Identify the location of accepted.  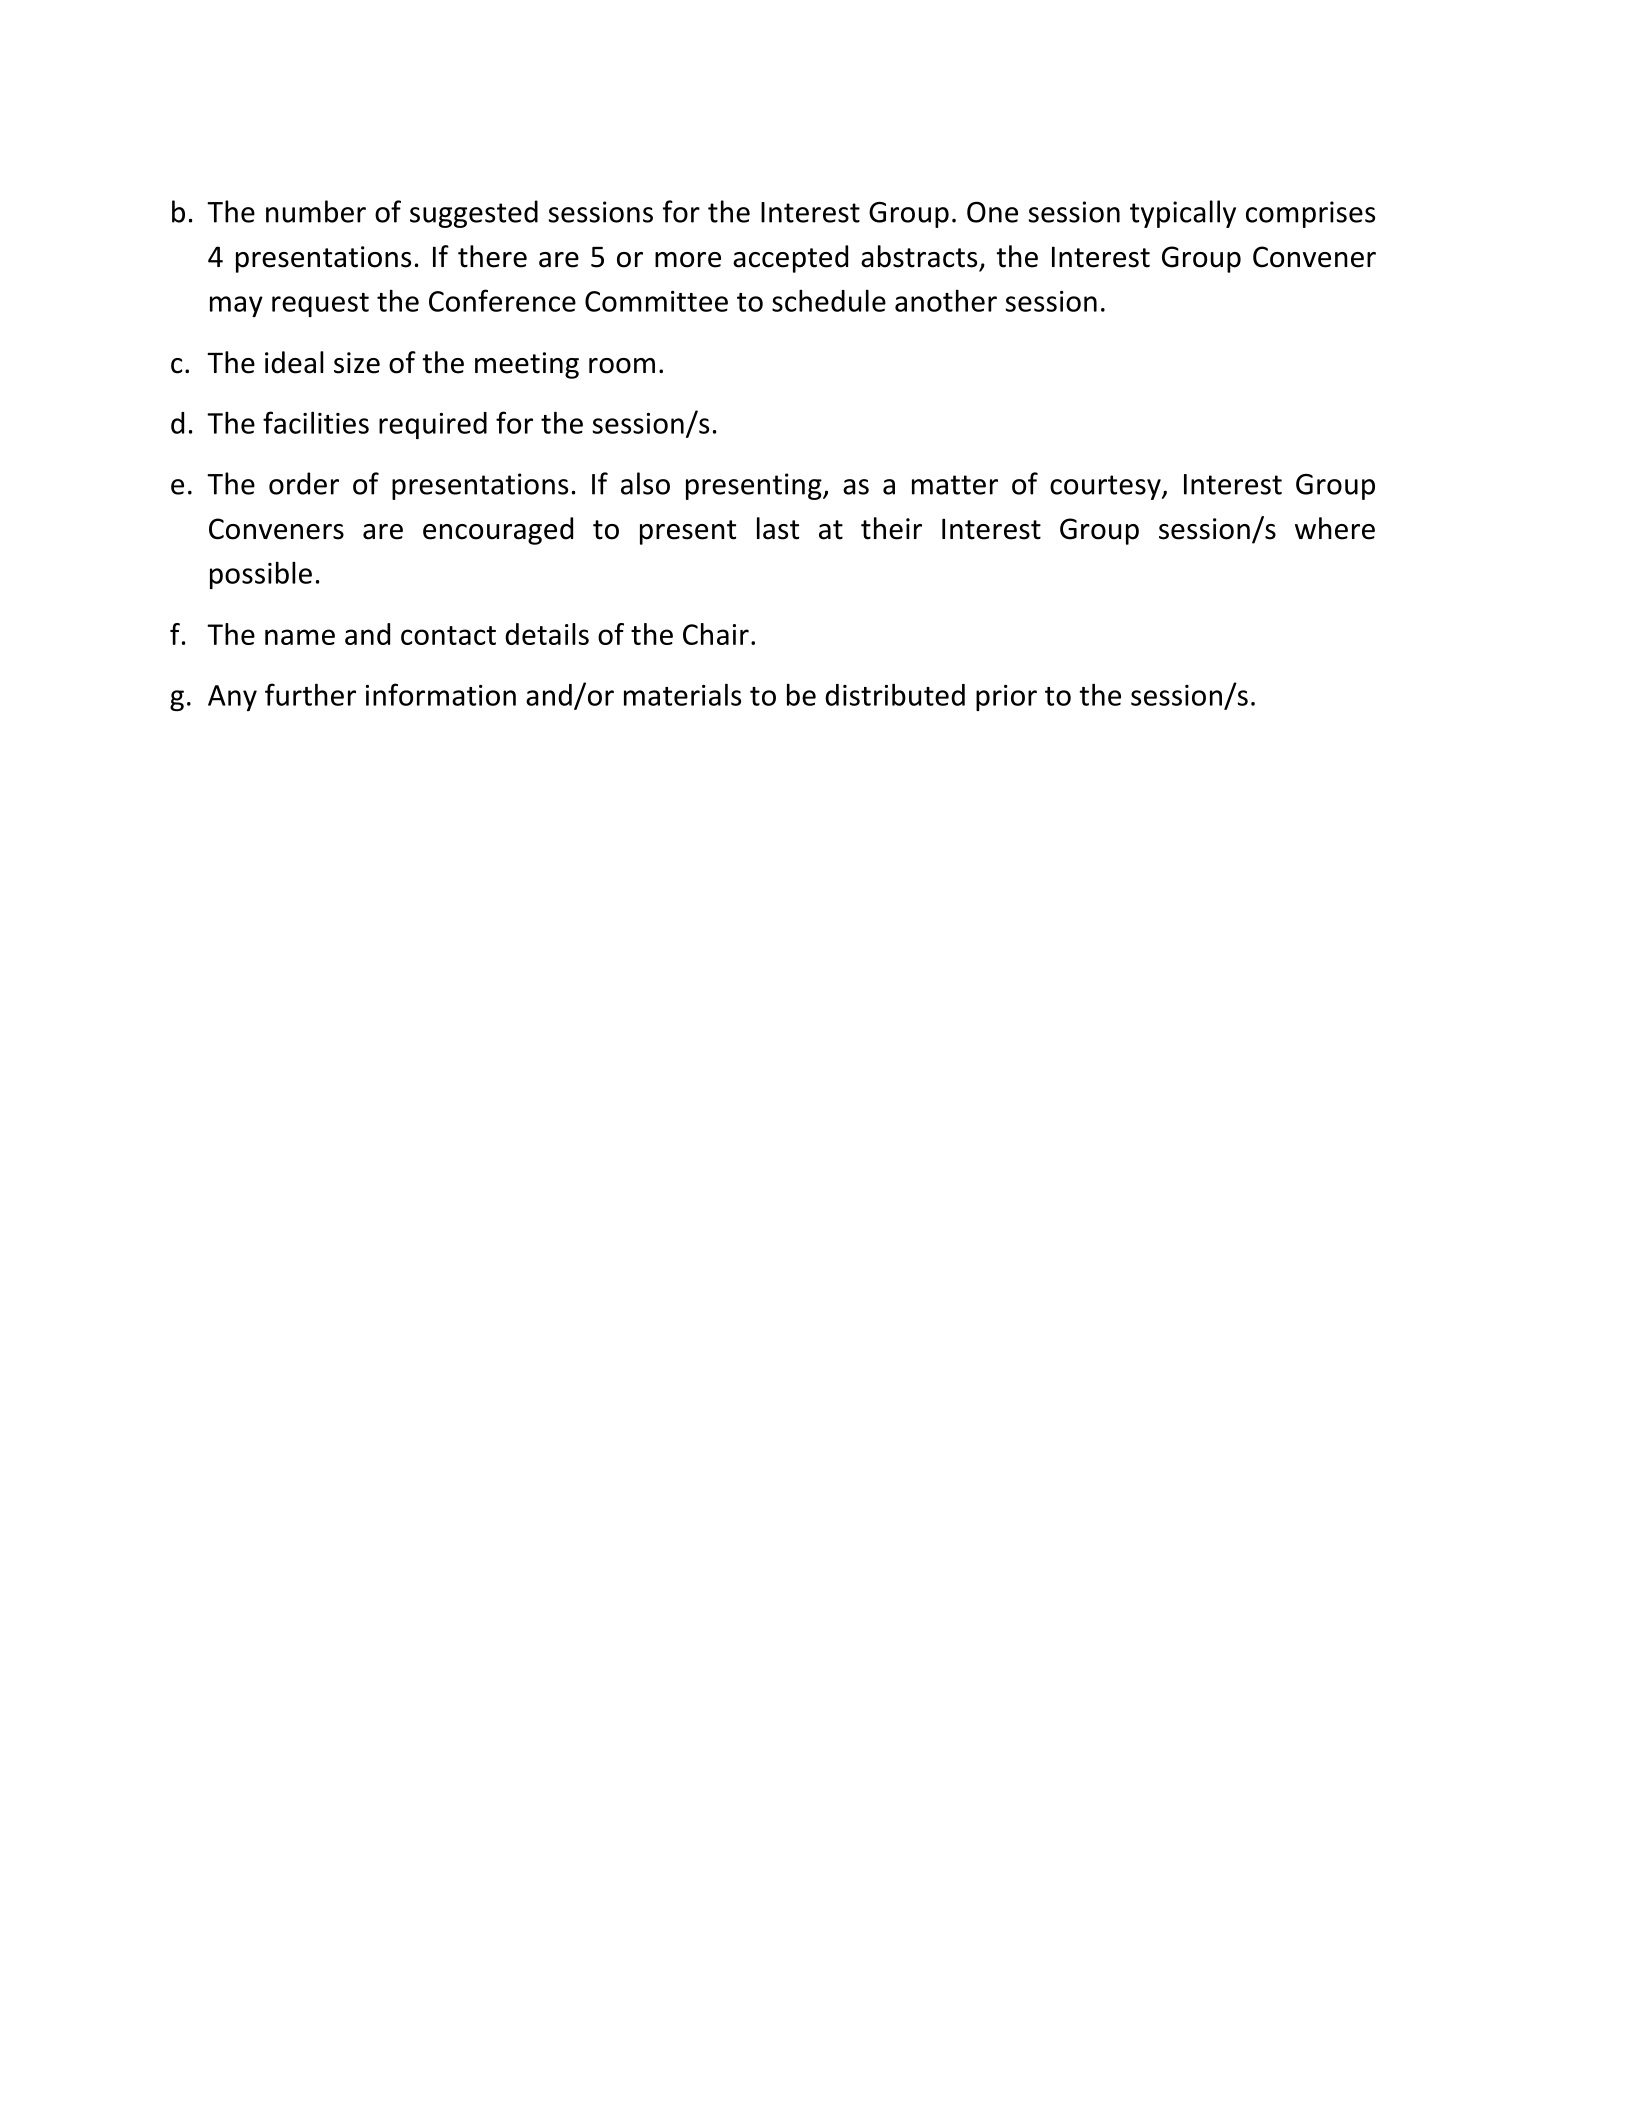
(790, 259).
